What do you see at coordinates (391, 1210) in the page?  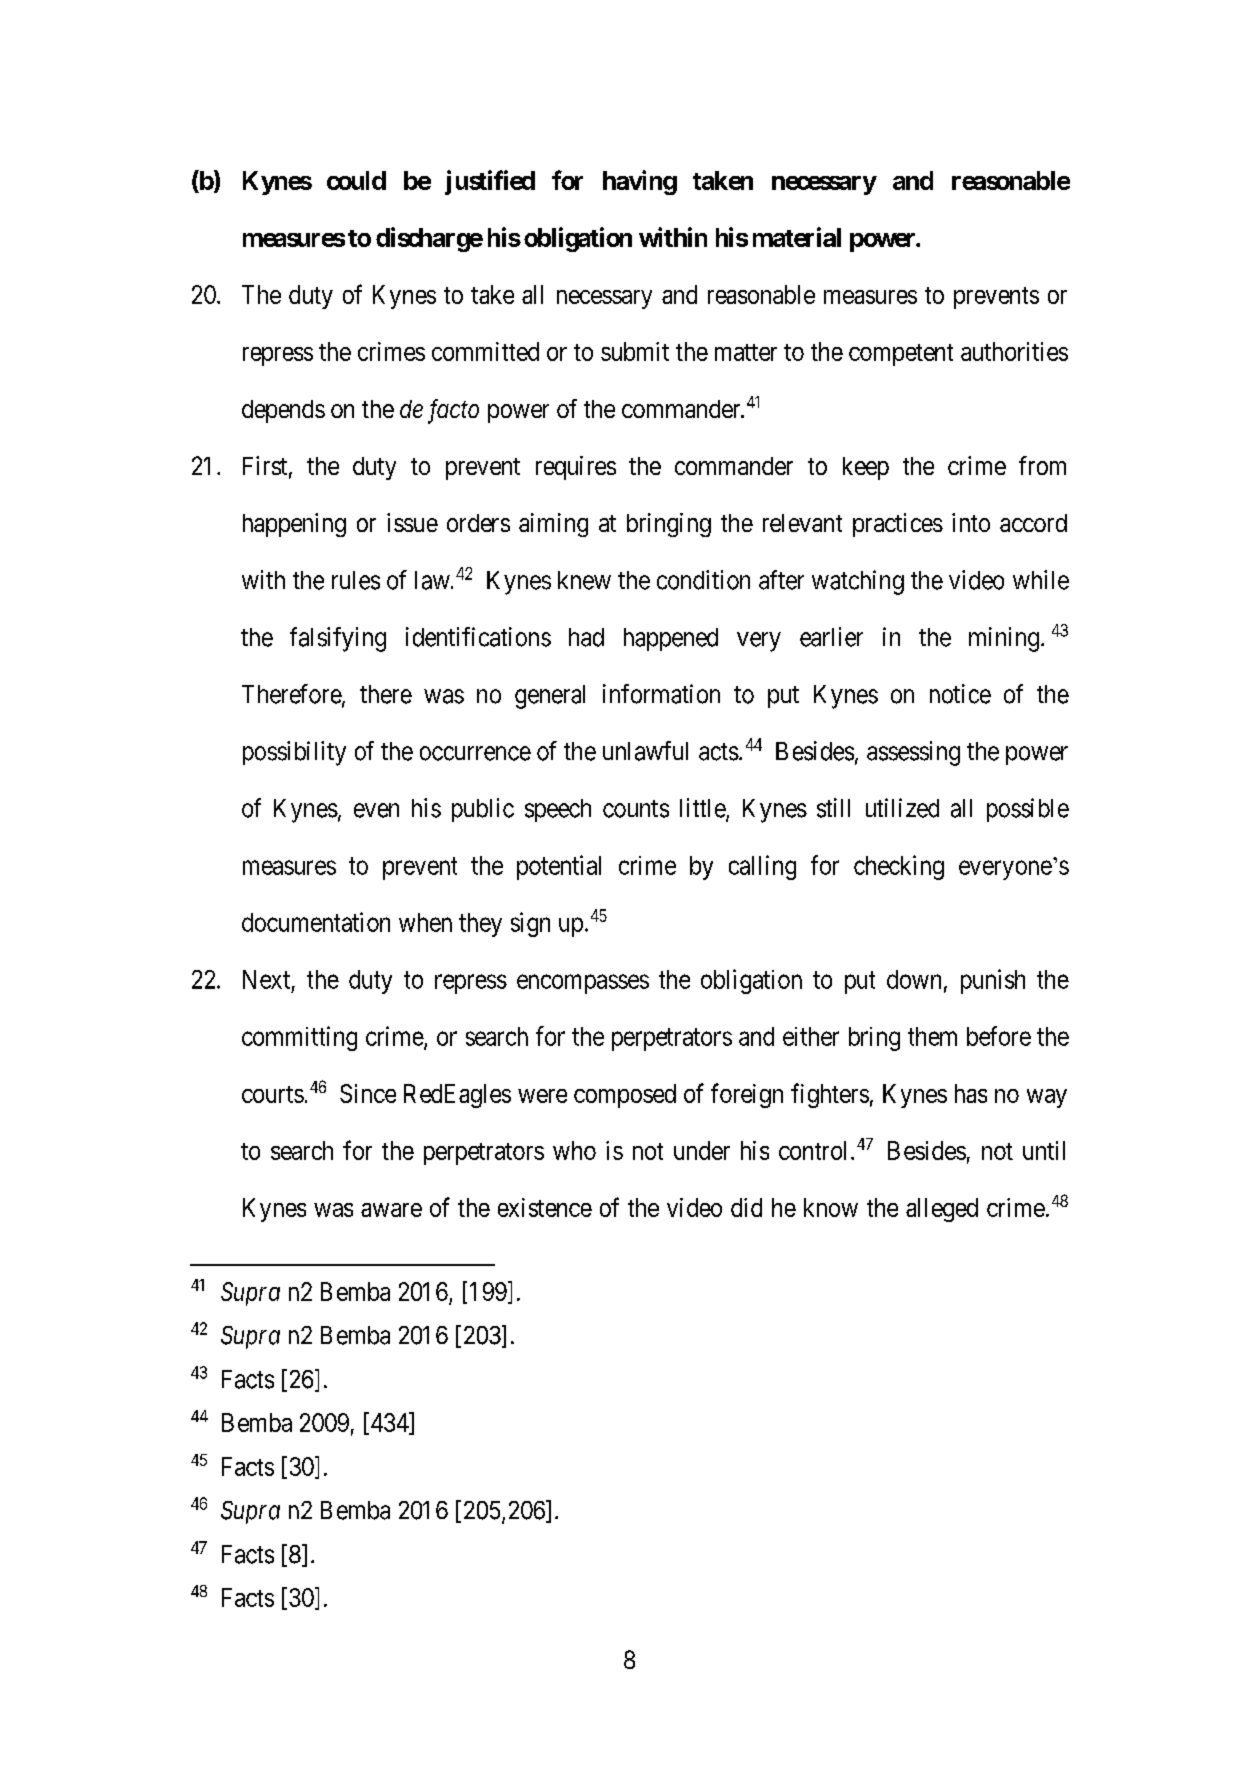 I see `aware` at bounding box center [391, 1210].
